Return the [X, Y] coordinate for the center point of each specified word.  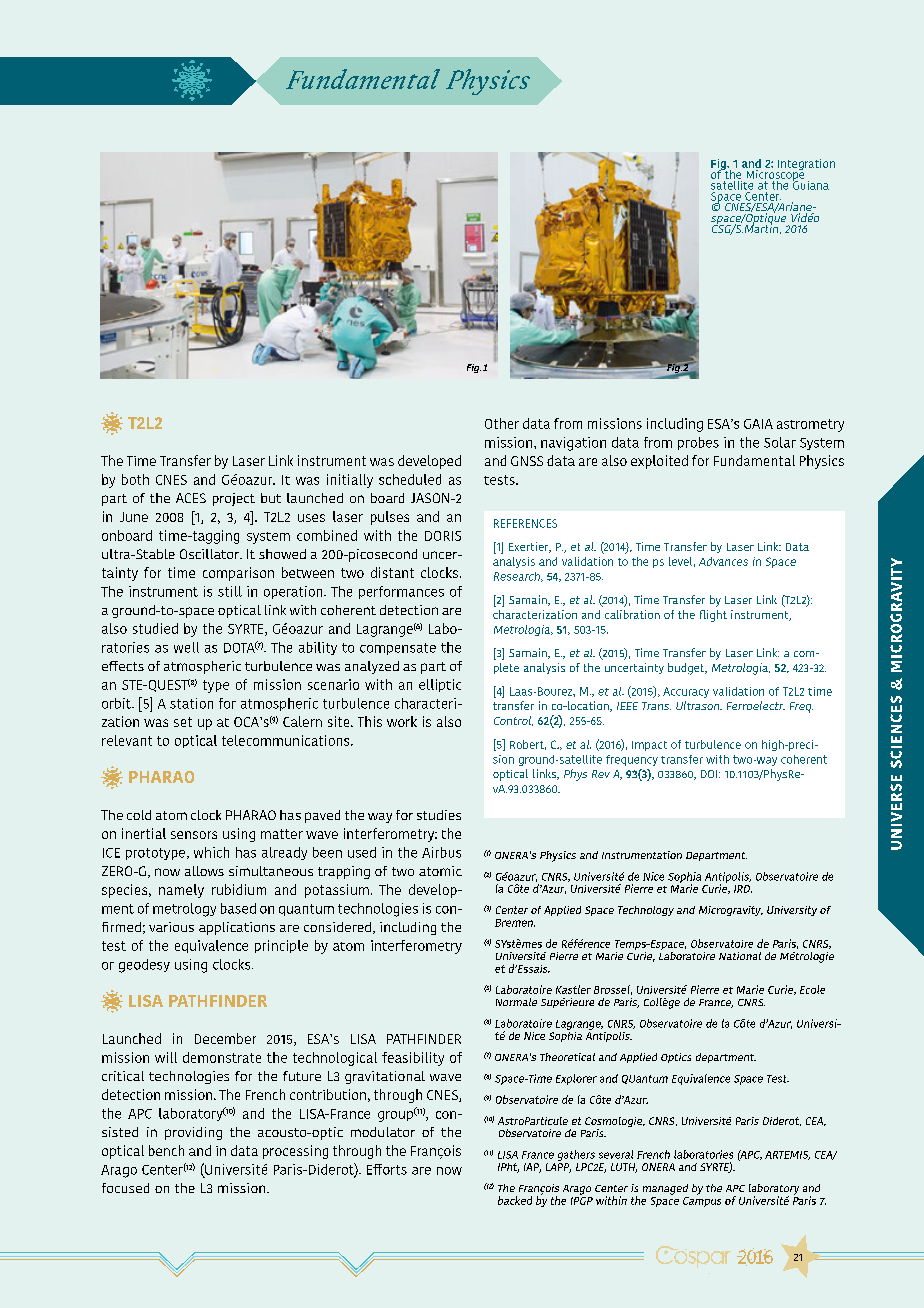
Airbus [441, 852]
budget [687, 669]
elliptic [440, 685]
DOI [710, 774]
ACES [191, 498]
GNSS [527, 461]
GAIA [758, 424]
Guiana [811, 184]
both [135, 479]
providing [193, 1133]
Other [502, 423]
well [186, 647]
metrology [184, 910]
